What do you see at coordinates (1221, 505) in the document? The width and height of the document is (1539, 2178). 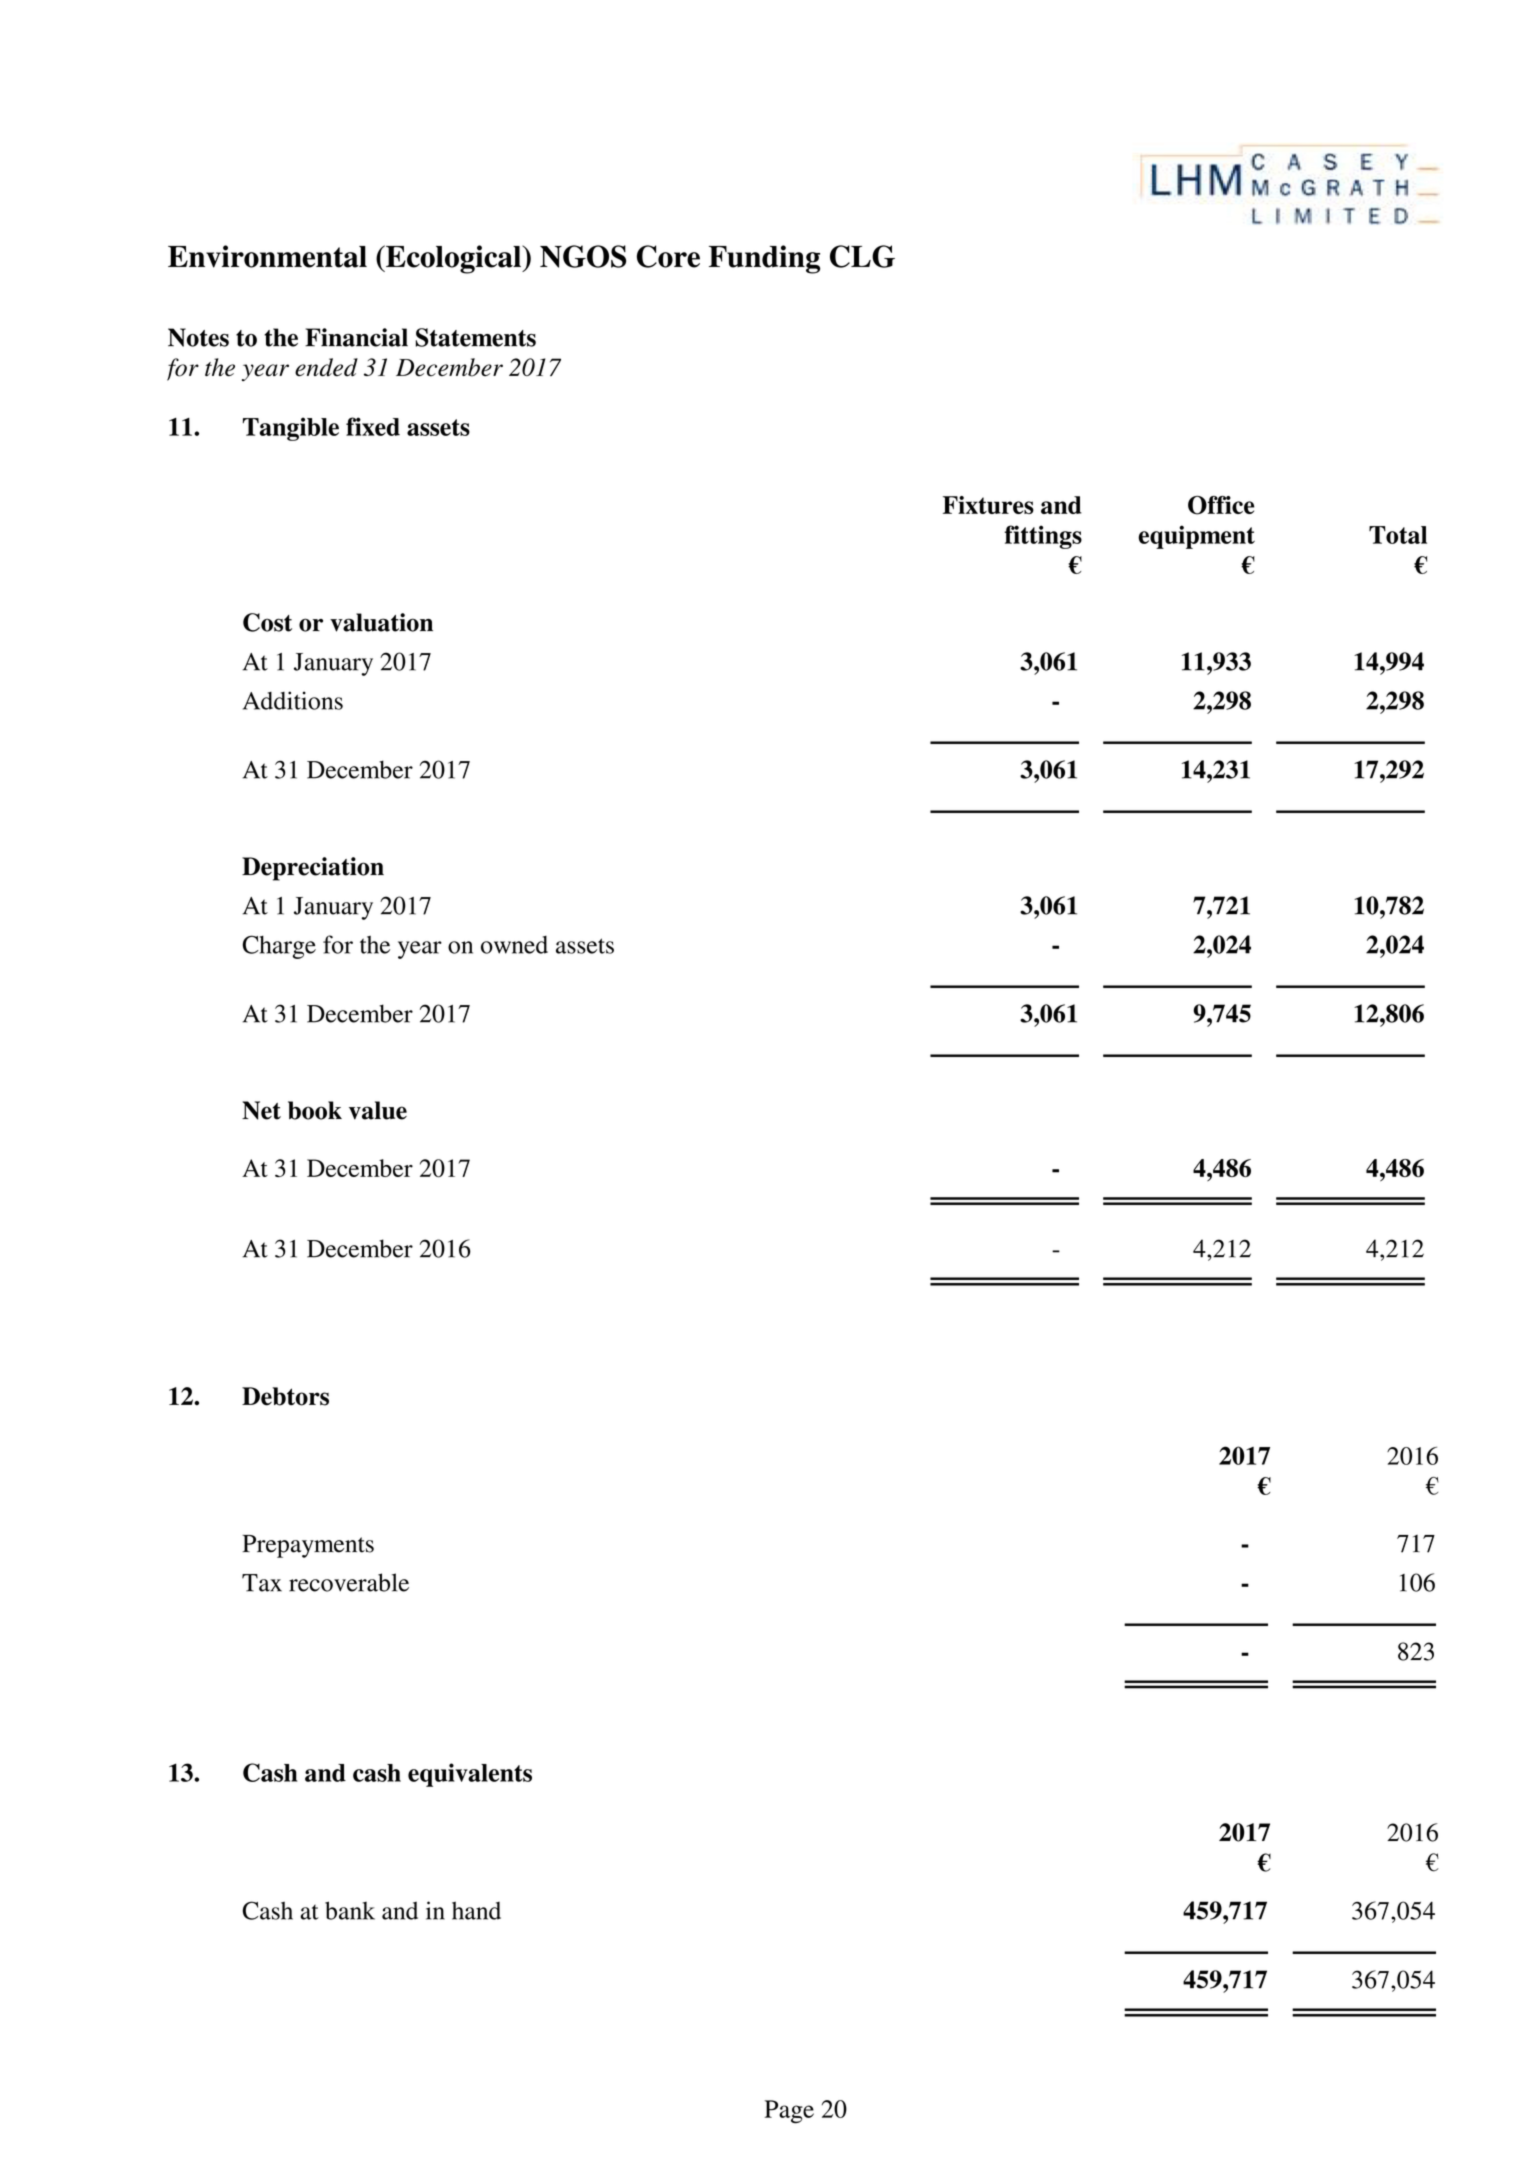 I see `Office` at bounding box center [1221, 505].
